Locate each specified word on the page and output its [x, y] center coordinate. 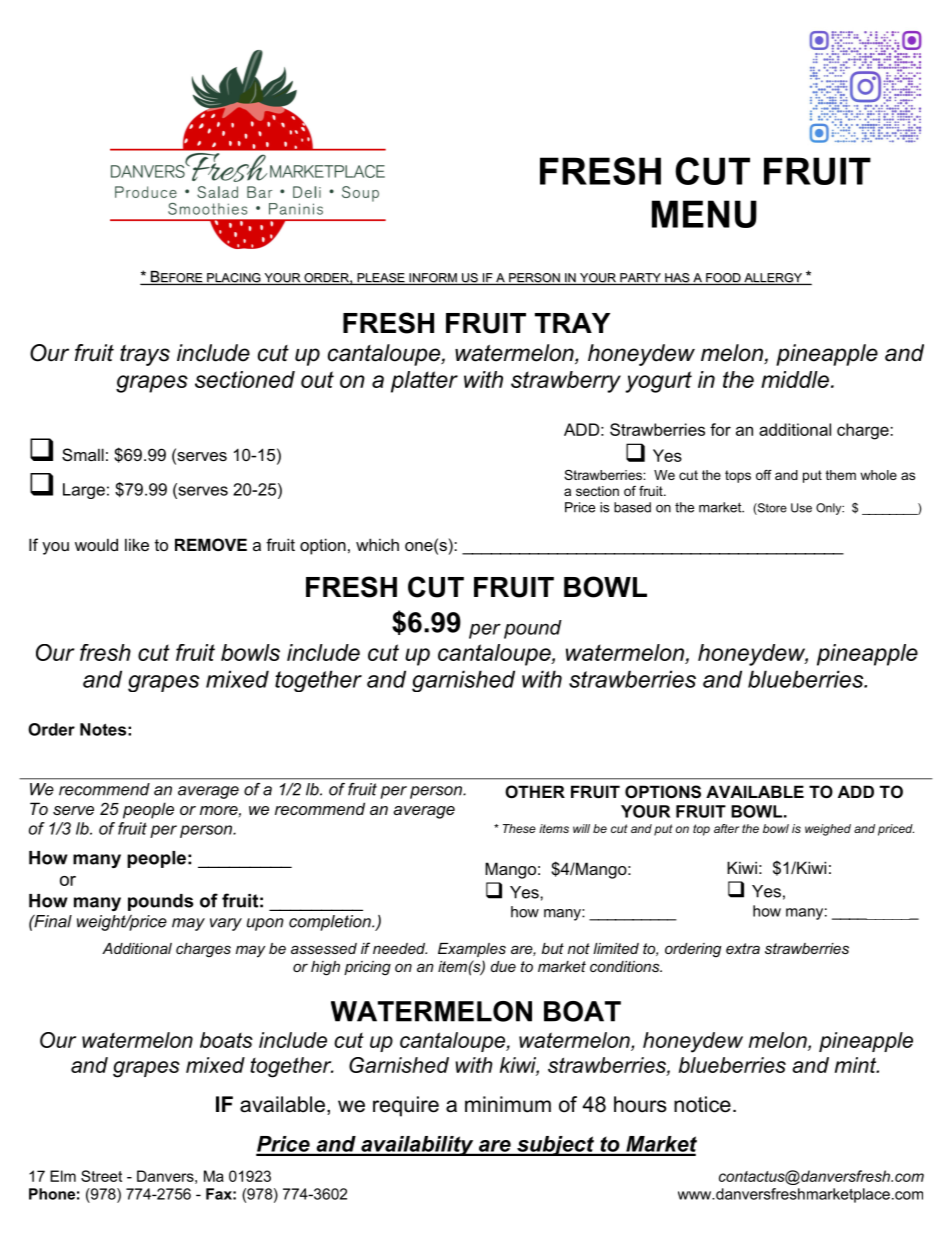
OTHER [535, 791]
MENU [704, 214]
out [317, 379]
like [137, 544]
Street [101, 1176]
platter [424, 382]
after [726, 828]
